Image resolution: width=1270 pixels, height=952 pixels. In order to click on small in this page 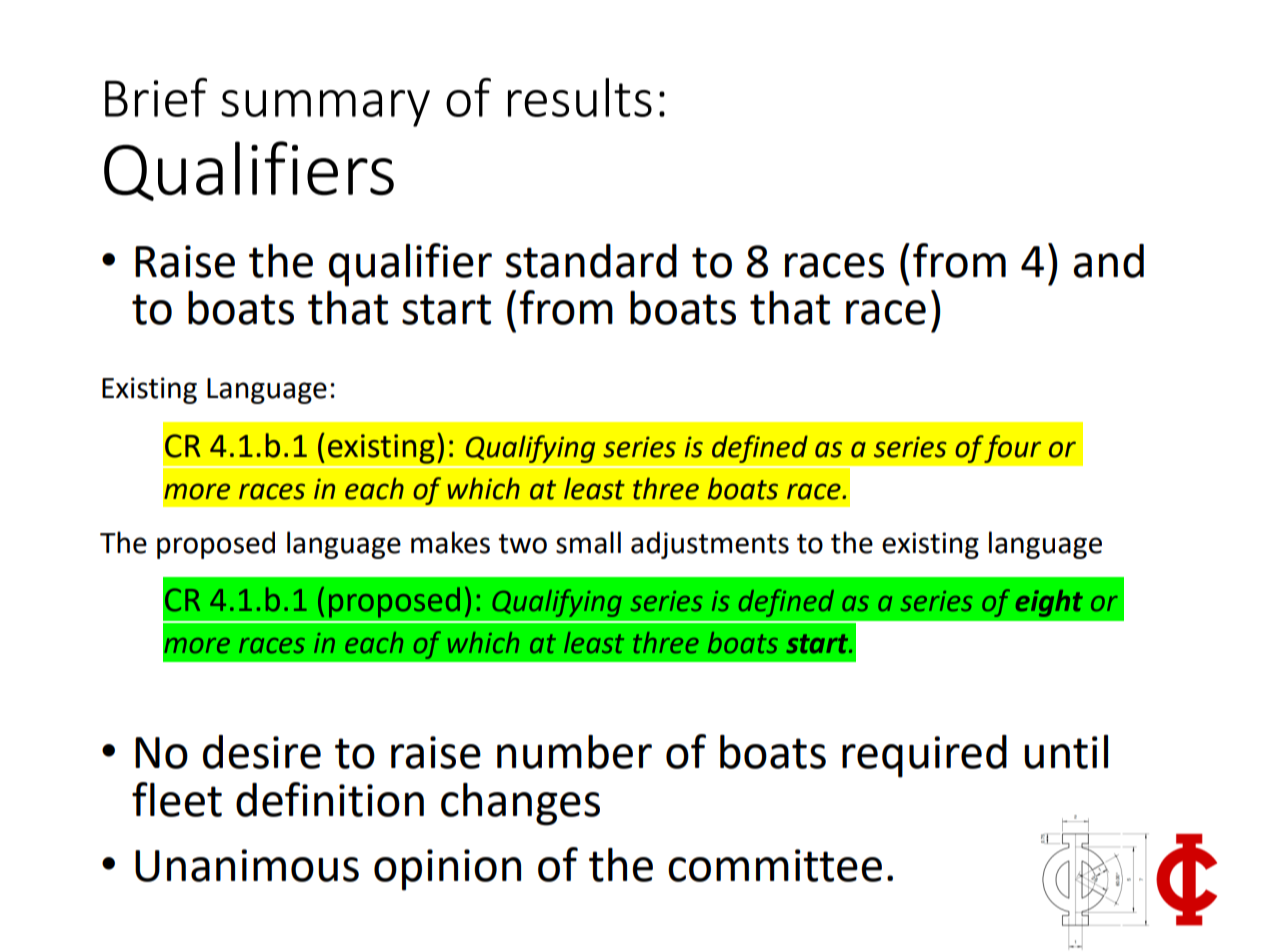, I will do `click(588, 542)`.
